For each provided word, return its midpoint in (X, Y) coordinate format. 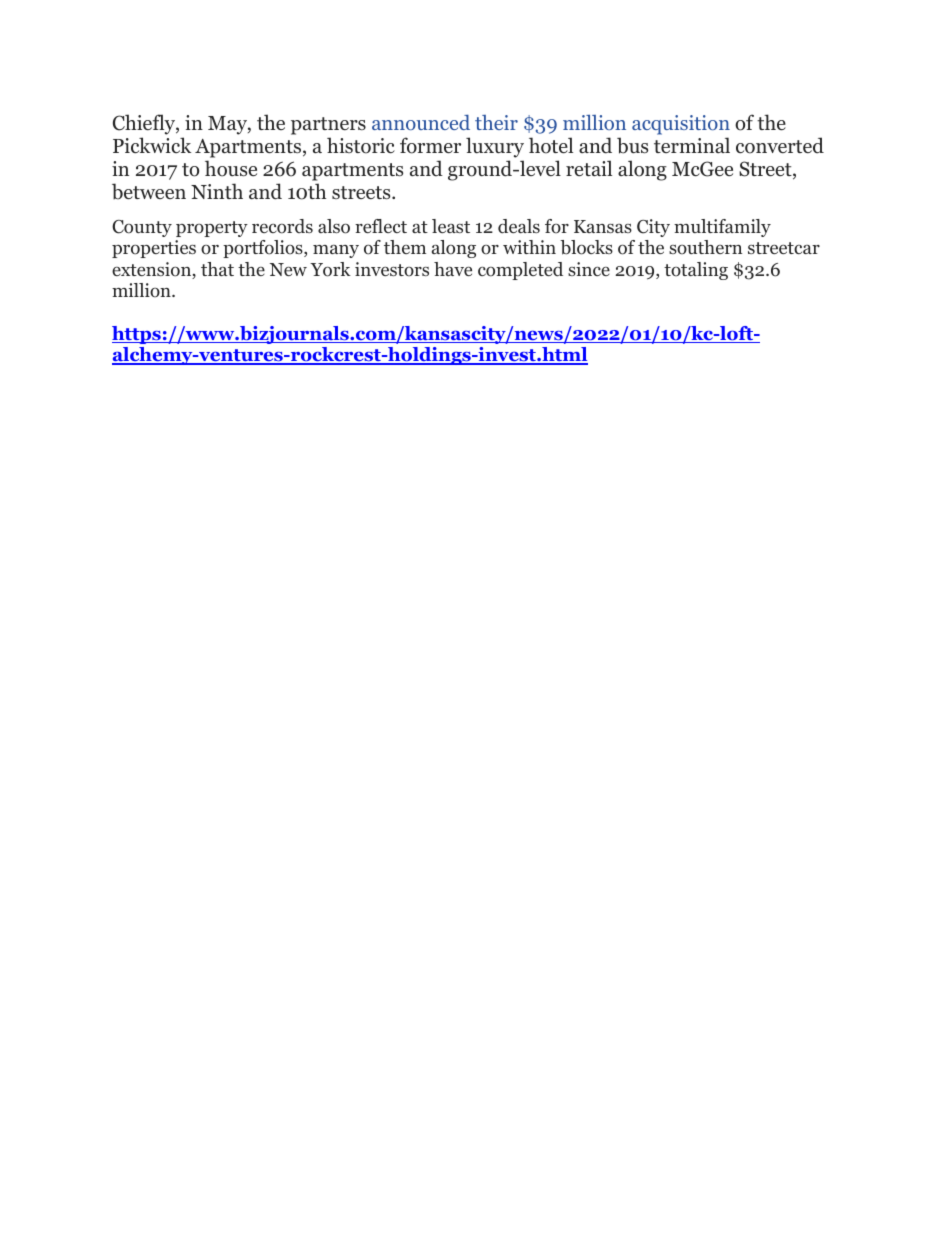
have (453, 269)
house (231, 168)
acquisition (681, 126)
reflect (381, 226)
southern (705, 247)
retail (589, 168)
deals (519, 226)
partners (328, 127)
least (451, 226)
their (496, 122)
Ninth (217, 191)
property (212, 229)
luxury (495, 149)
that (217, 269)
